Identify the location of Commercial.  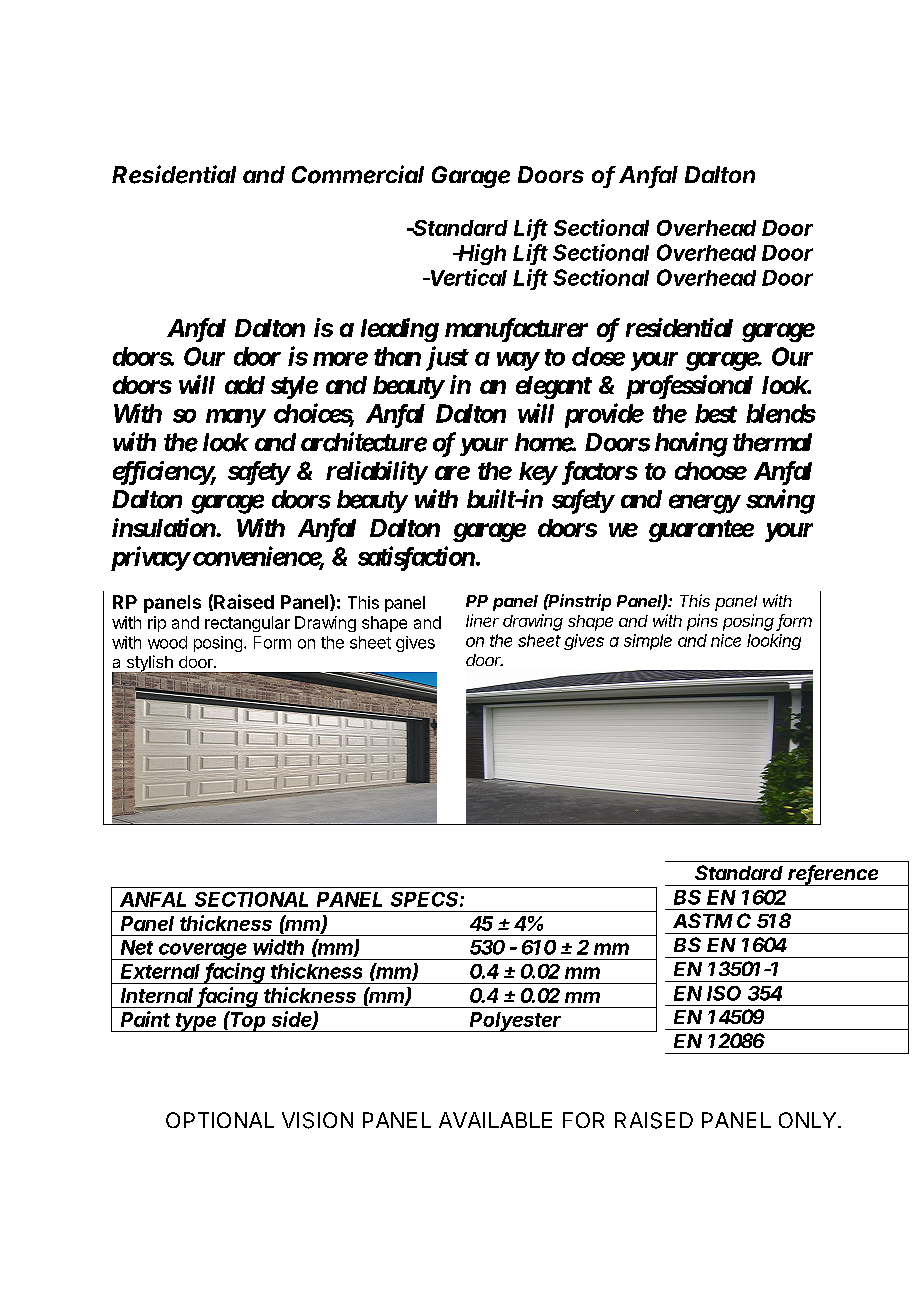
(358, 174).
